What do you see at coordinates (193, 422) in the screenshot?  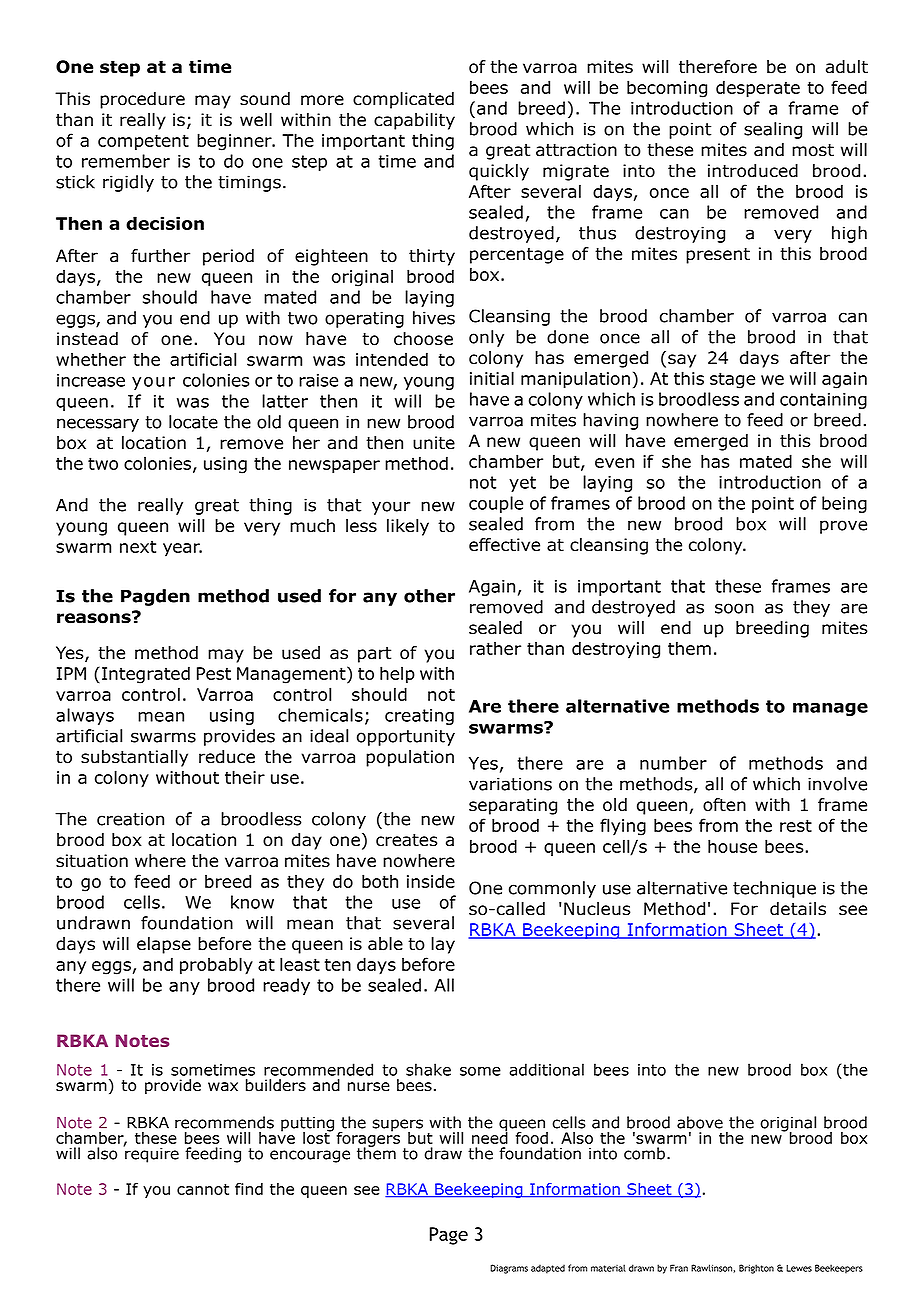 I see `locate` at bounding box center [193, 422].
